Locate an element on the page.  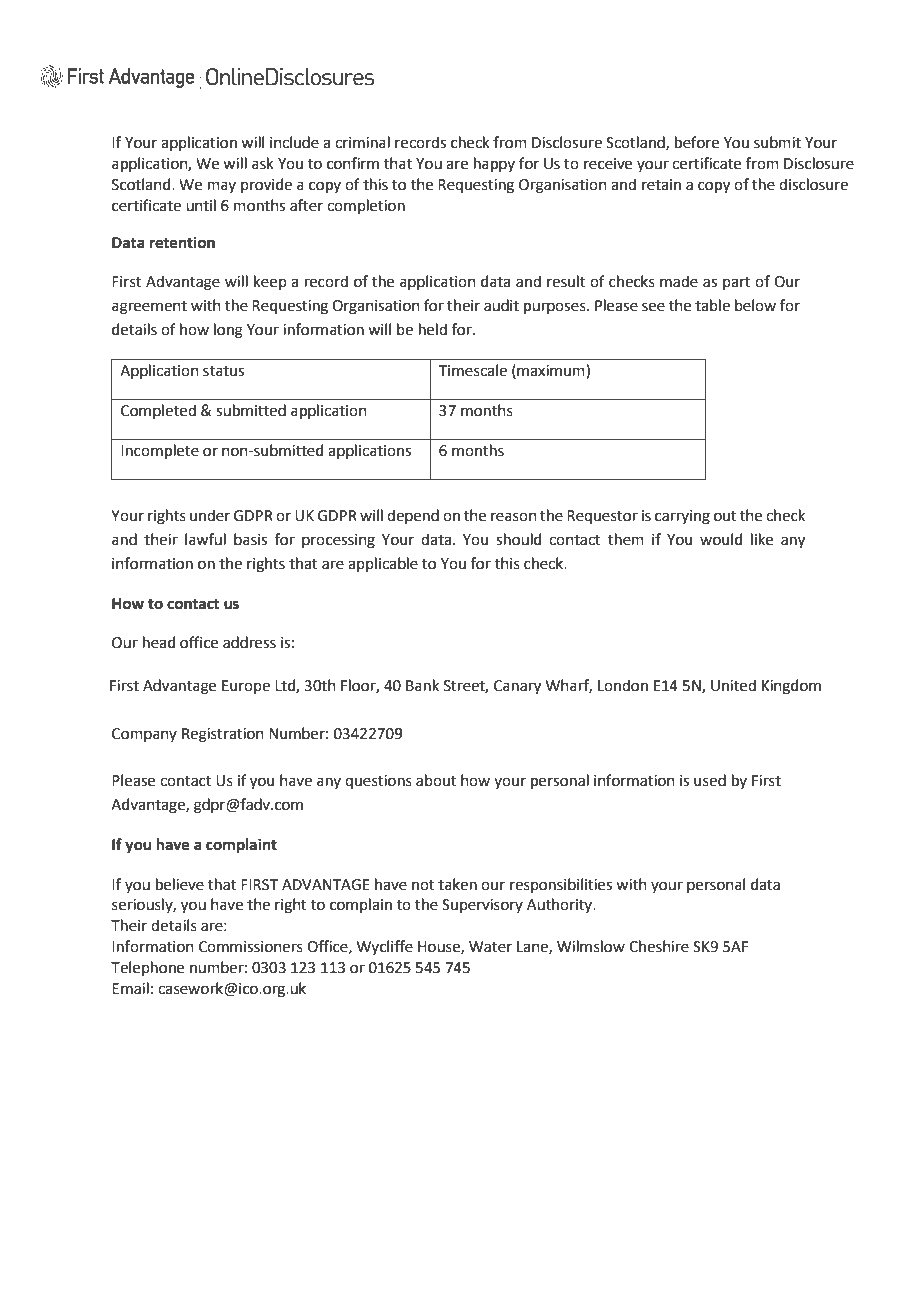
about is located at coordinates (436, 780).
